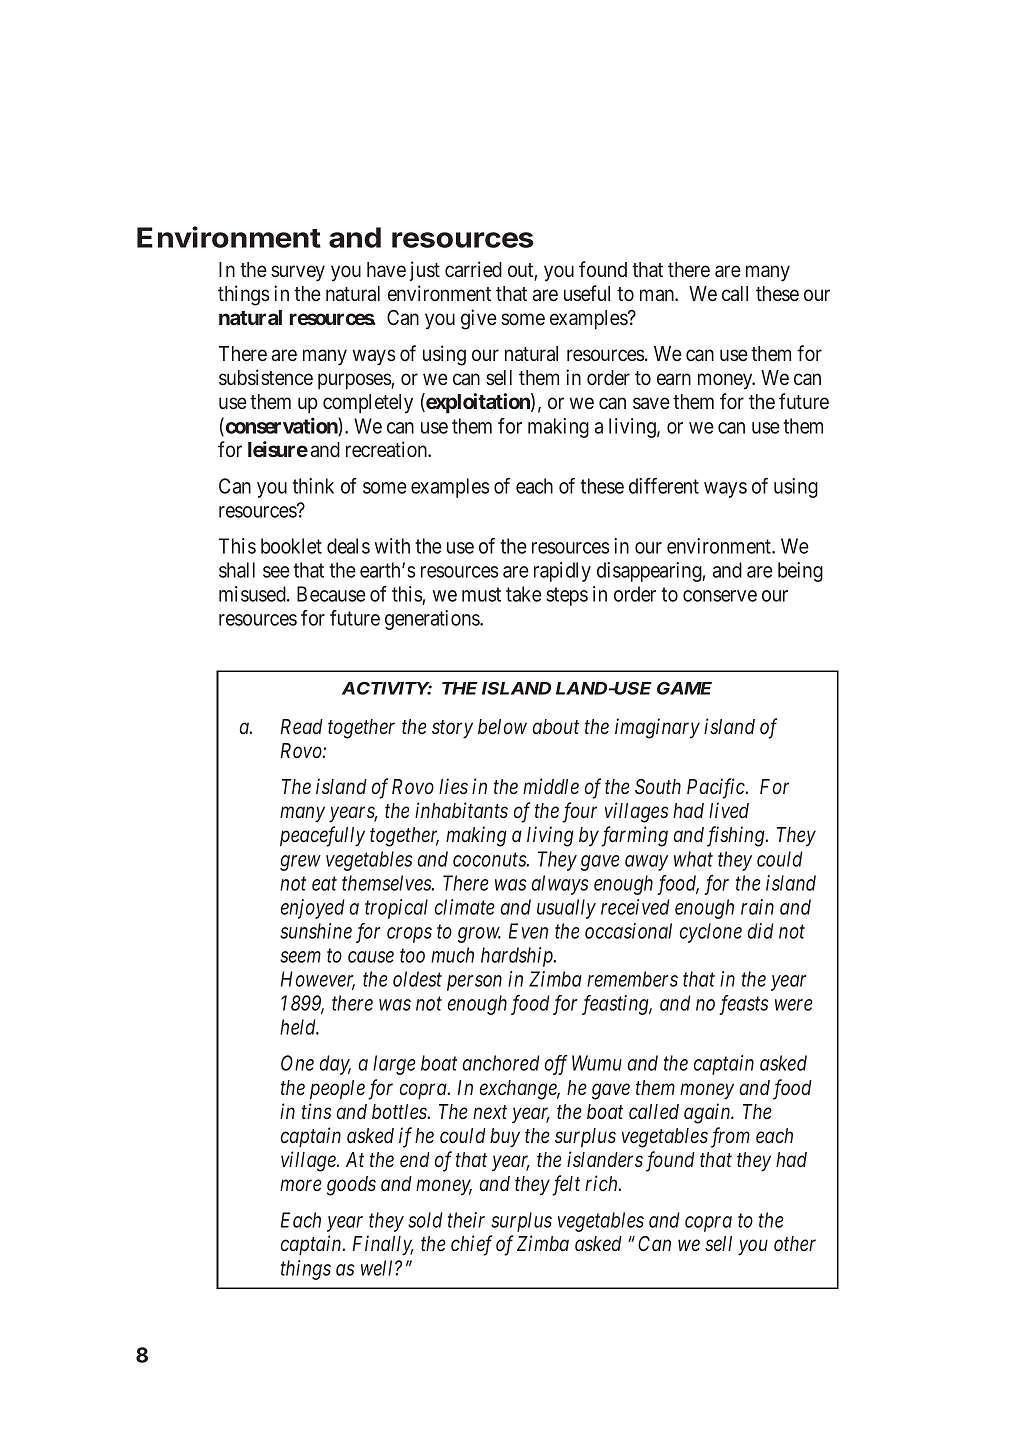 This image has height=1447, width=1022. I want to click on Pacific, so click(717, 788).
